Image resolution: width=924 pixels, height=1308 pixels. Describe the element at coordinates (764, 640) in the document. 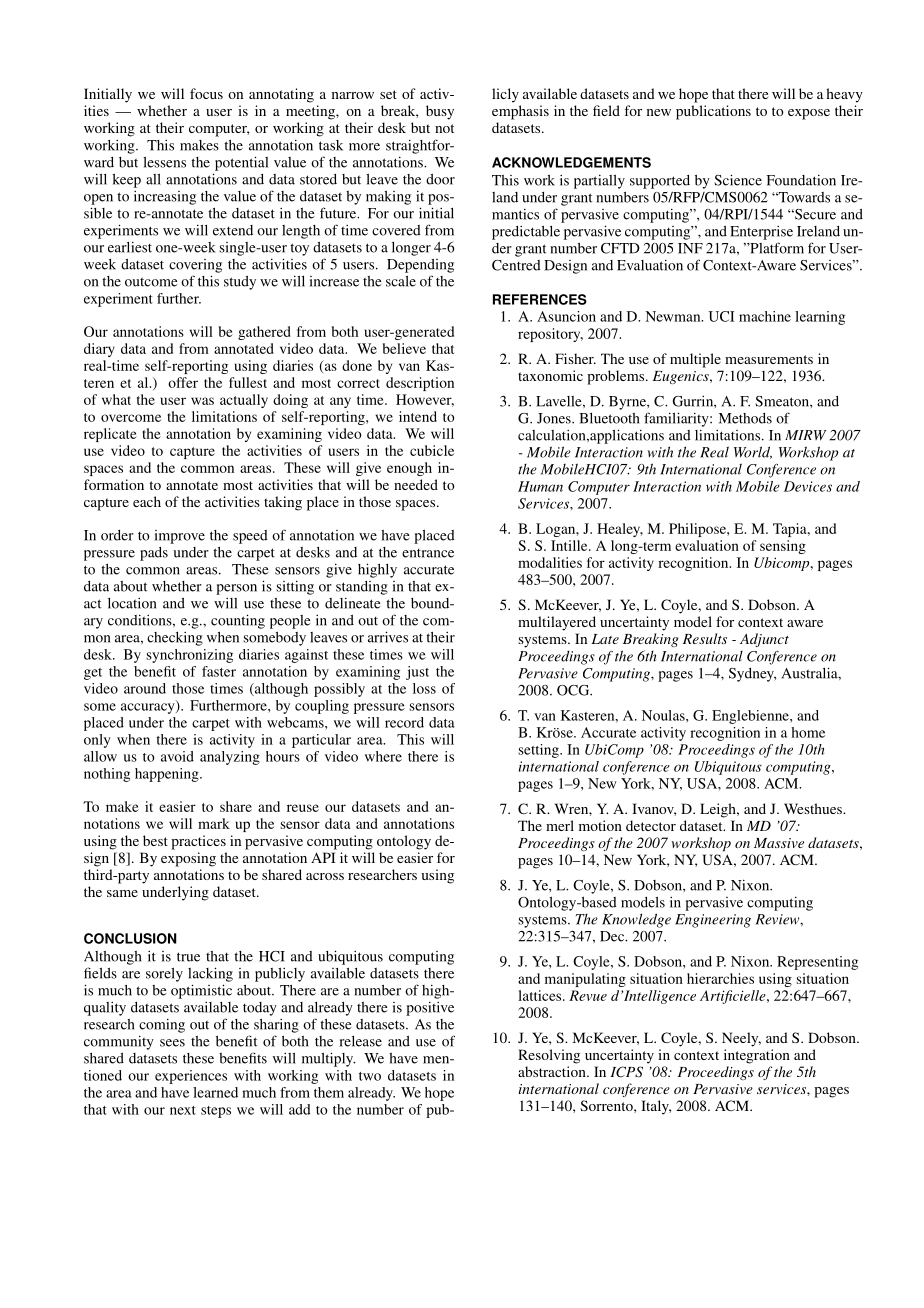

I see `Adjunct` at that location.
